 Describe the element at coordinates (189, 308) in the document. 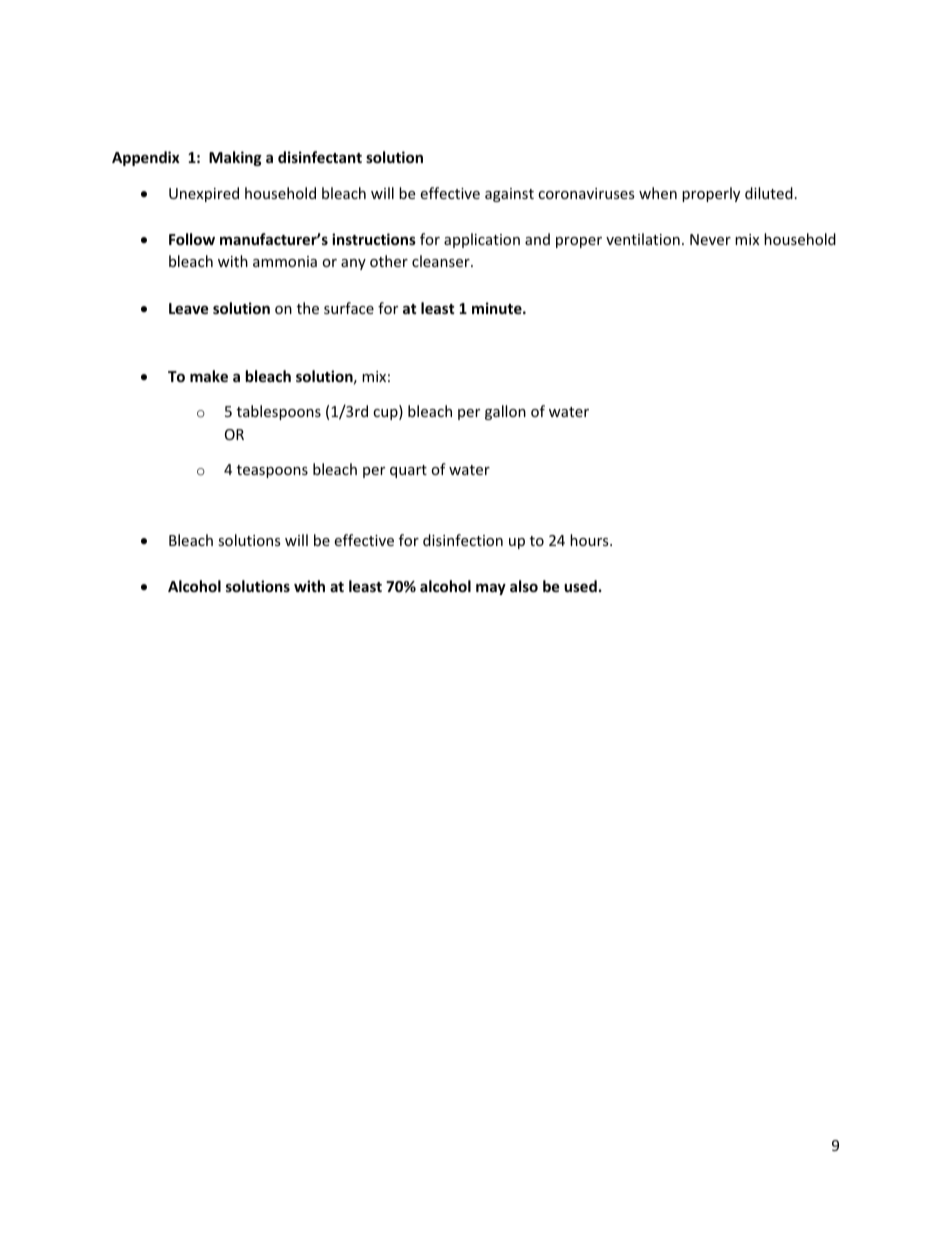

I see `Leave` at that location.
